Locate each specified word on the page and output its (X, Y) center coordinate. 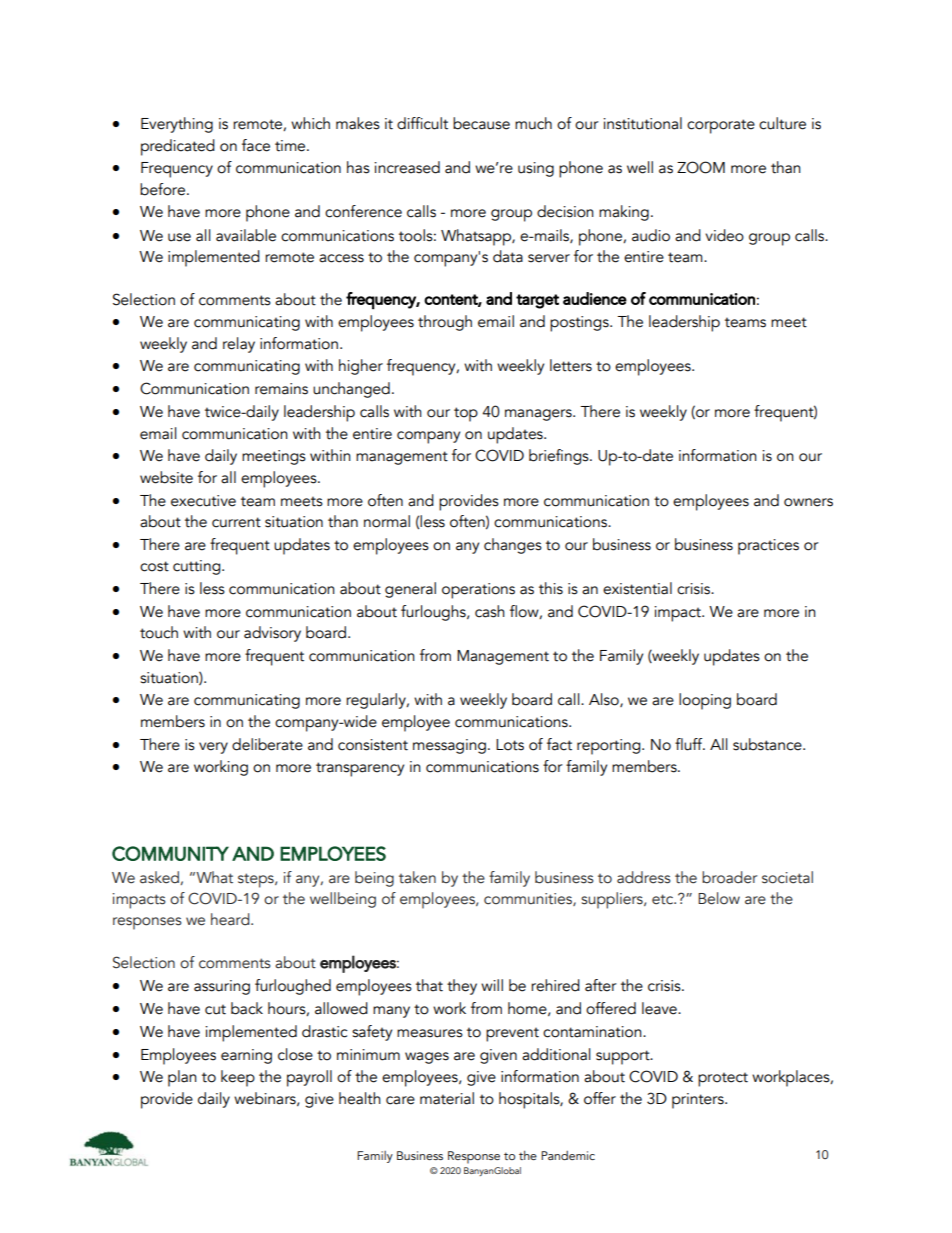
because (481, 123)
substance (768, 744)
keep (238, 1078)
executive (203, 501)
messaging (449, 746)
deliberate (267, 744)
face (256, 145)
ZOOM (701, 167)
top (466, 414)
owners (808, 502)
